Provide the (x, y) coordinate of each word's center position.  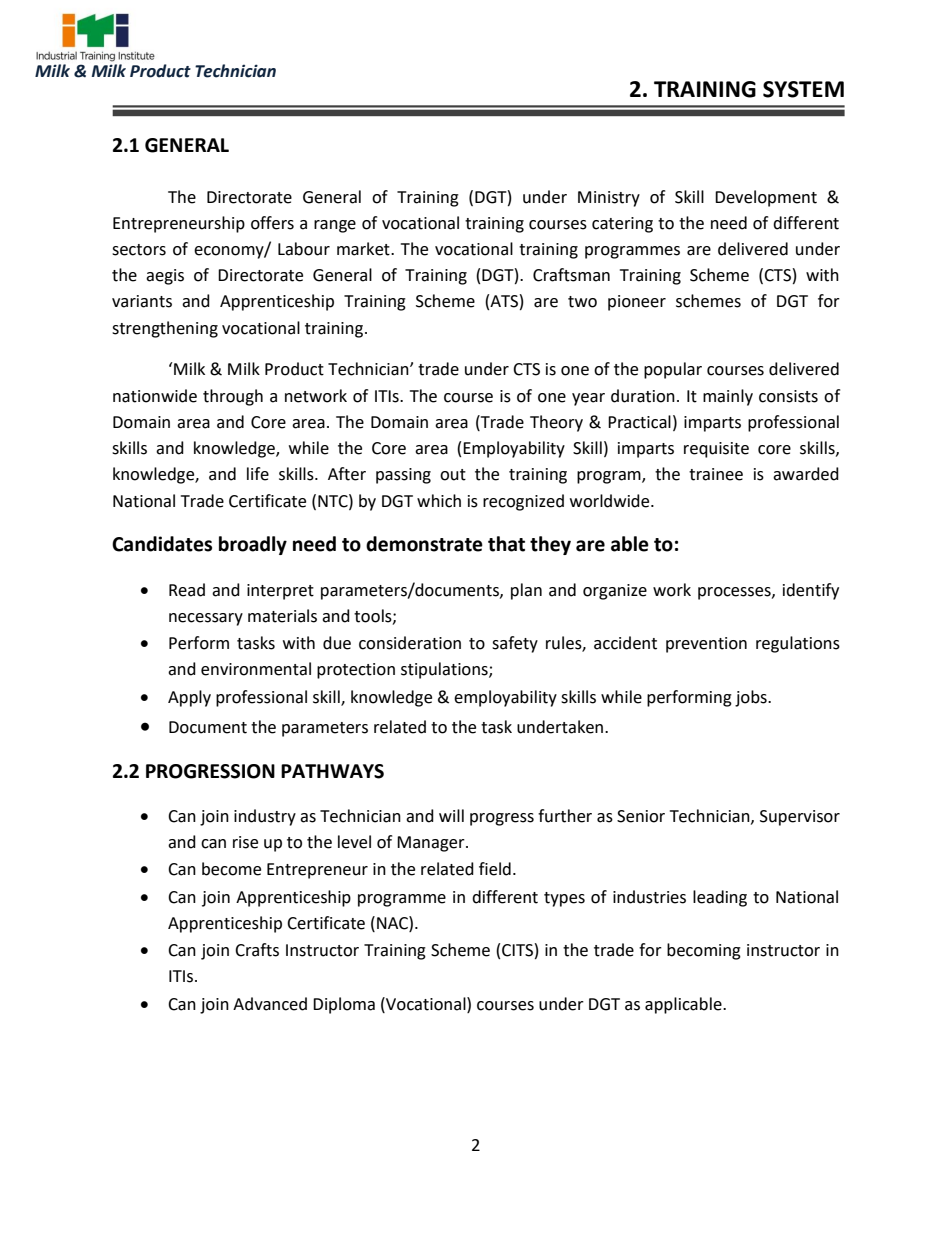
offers (272, 223)
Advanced (270, 1004)
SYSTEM (803, 89)
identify (811, 591)
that (506, 544)
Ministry (609, 199)
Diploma (344, 1005)
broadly (253, 545)
